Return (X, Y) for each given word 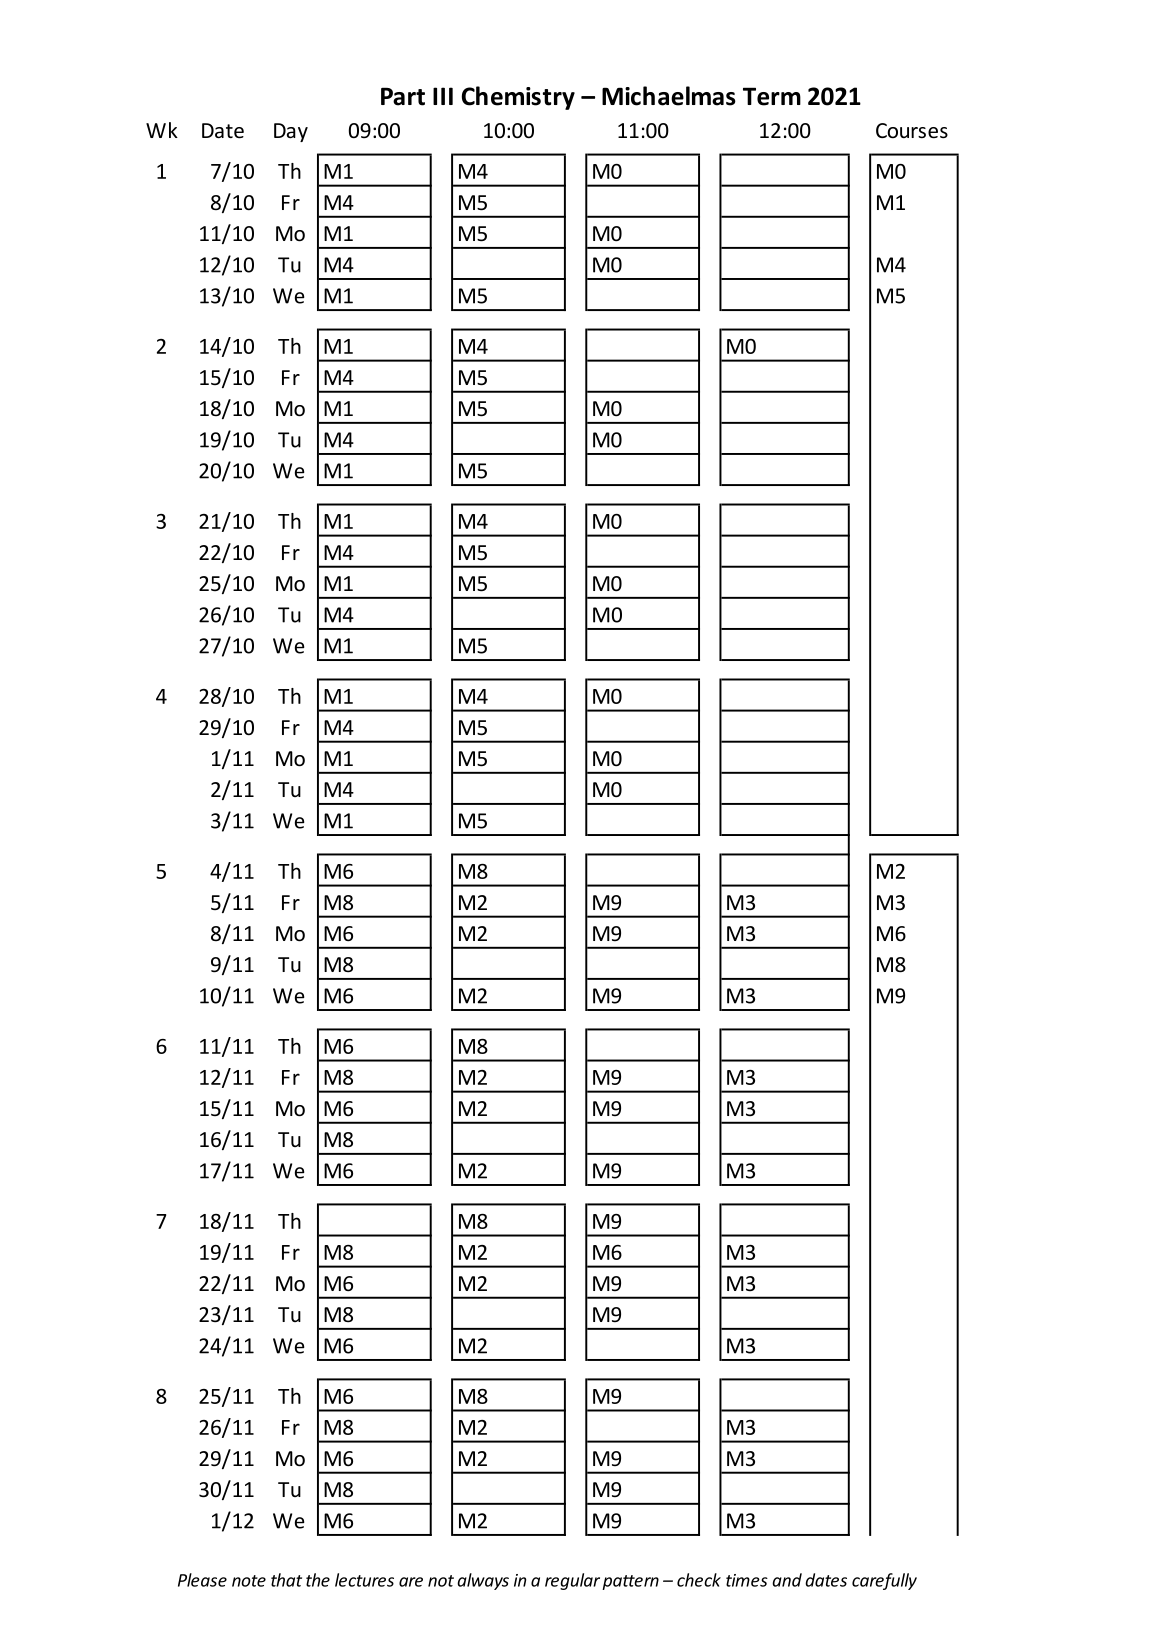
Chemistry (518, 98)
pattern (630, 1582)
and (787, 1580)
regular (572, 1581)
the (318, 1580)
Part (403, 96)
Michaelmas (669, 96)
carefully (884, 1581)
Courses (912, 131)
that (286, 1580)
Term (772, 96)
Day (291, 132)
